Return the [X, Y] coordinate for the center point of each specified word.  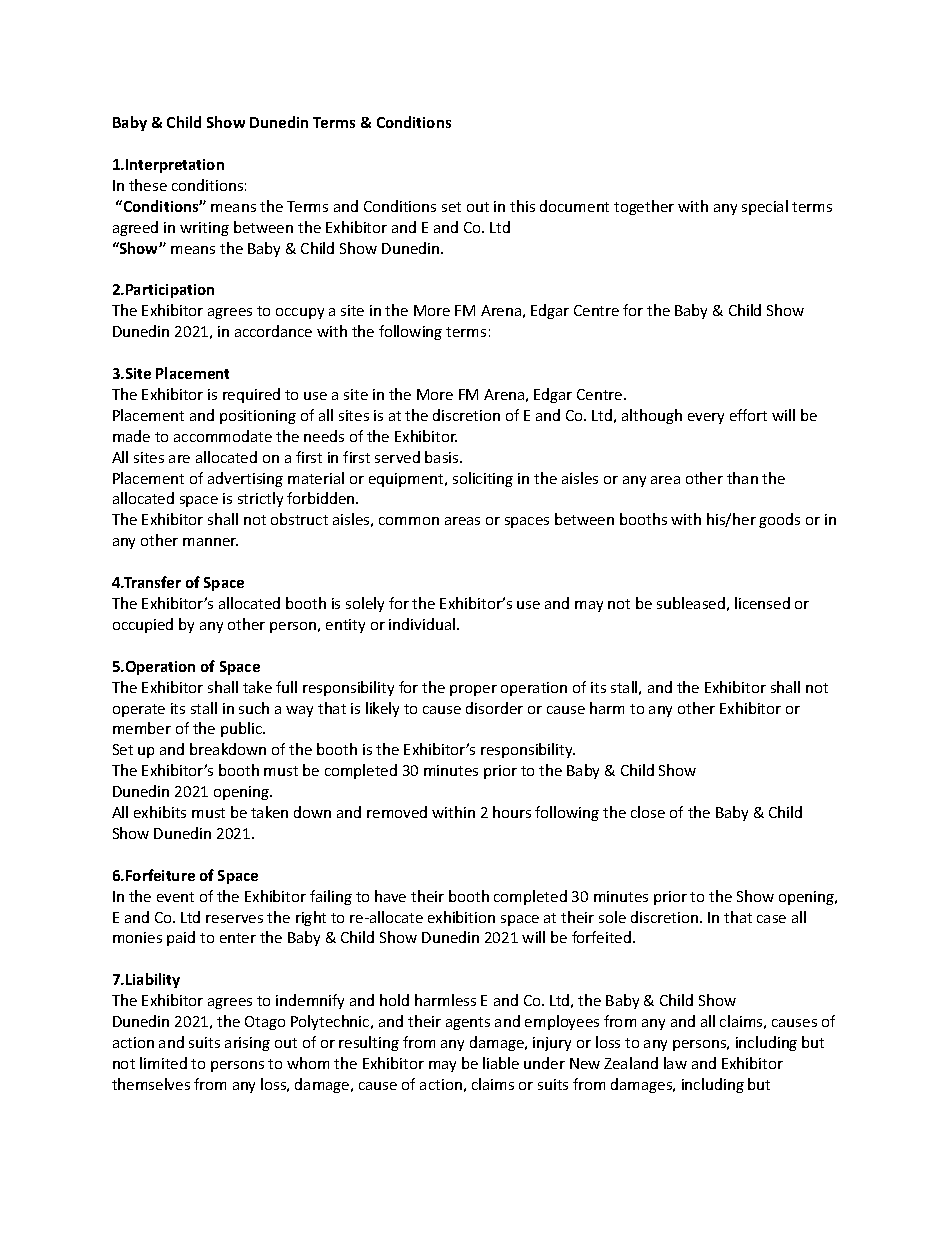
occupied [143, 625]
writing [204, 229]
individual [423, 624]
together [644, 207]
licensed [762, 603]
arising [247, 1044]
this [522, 206]
